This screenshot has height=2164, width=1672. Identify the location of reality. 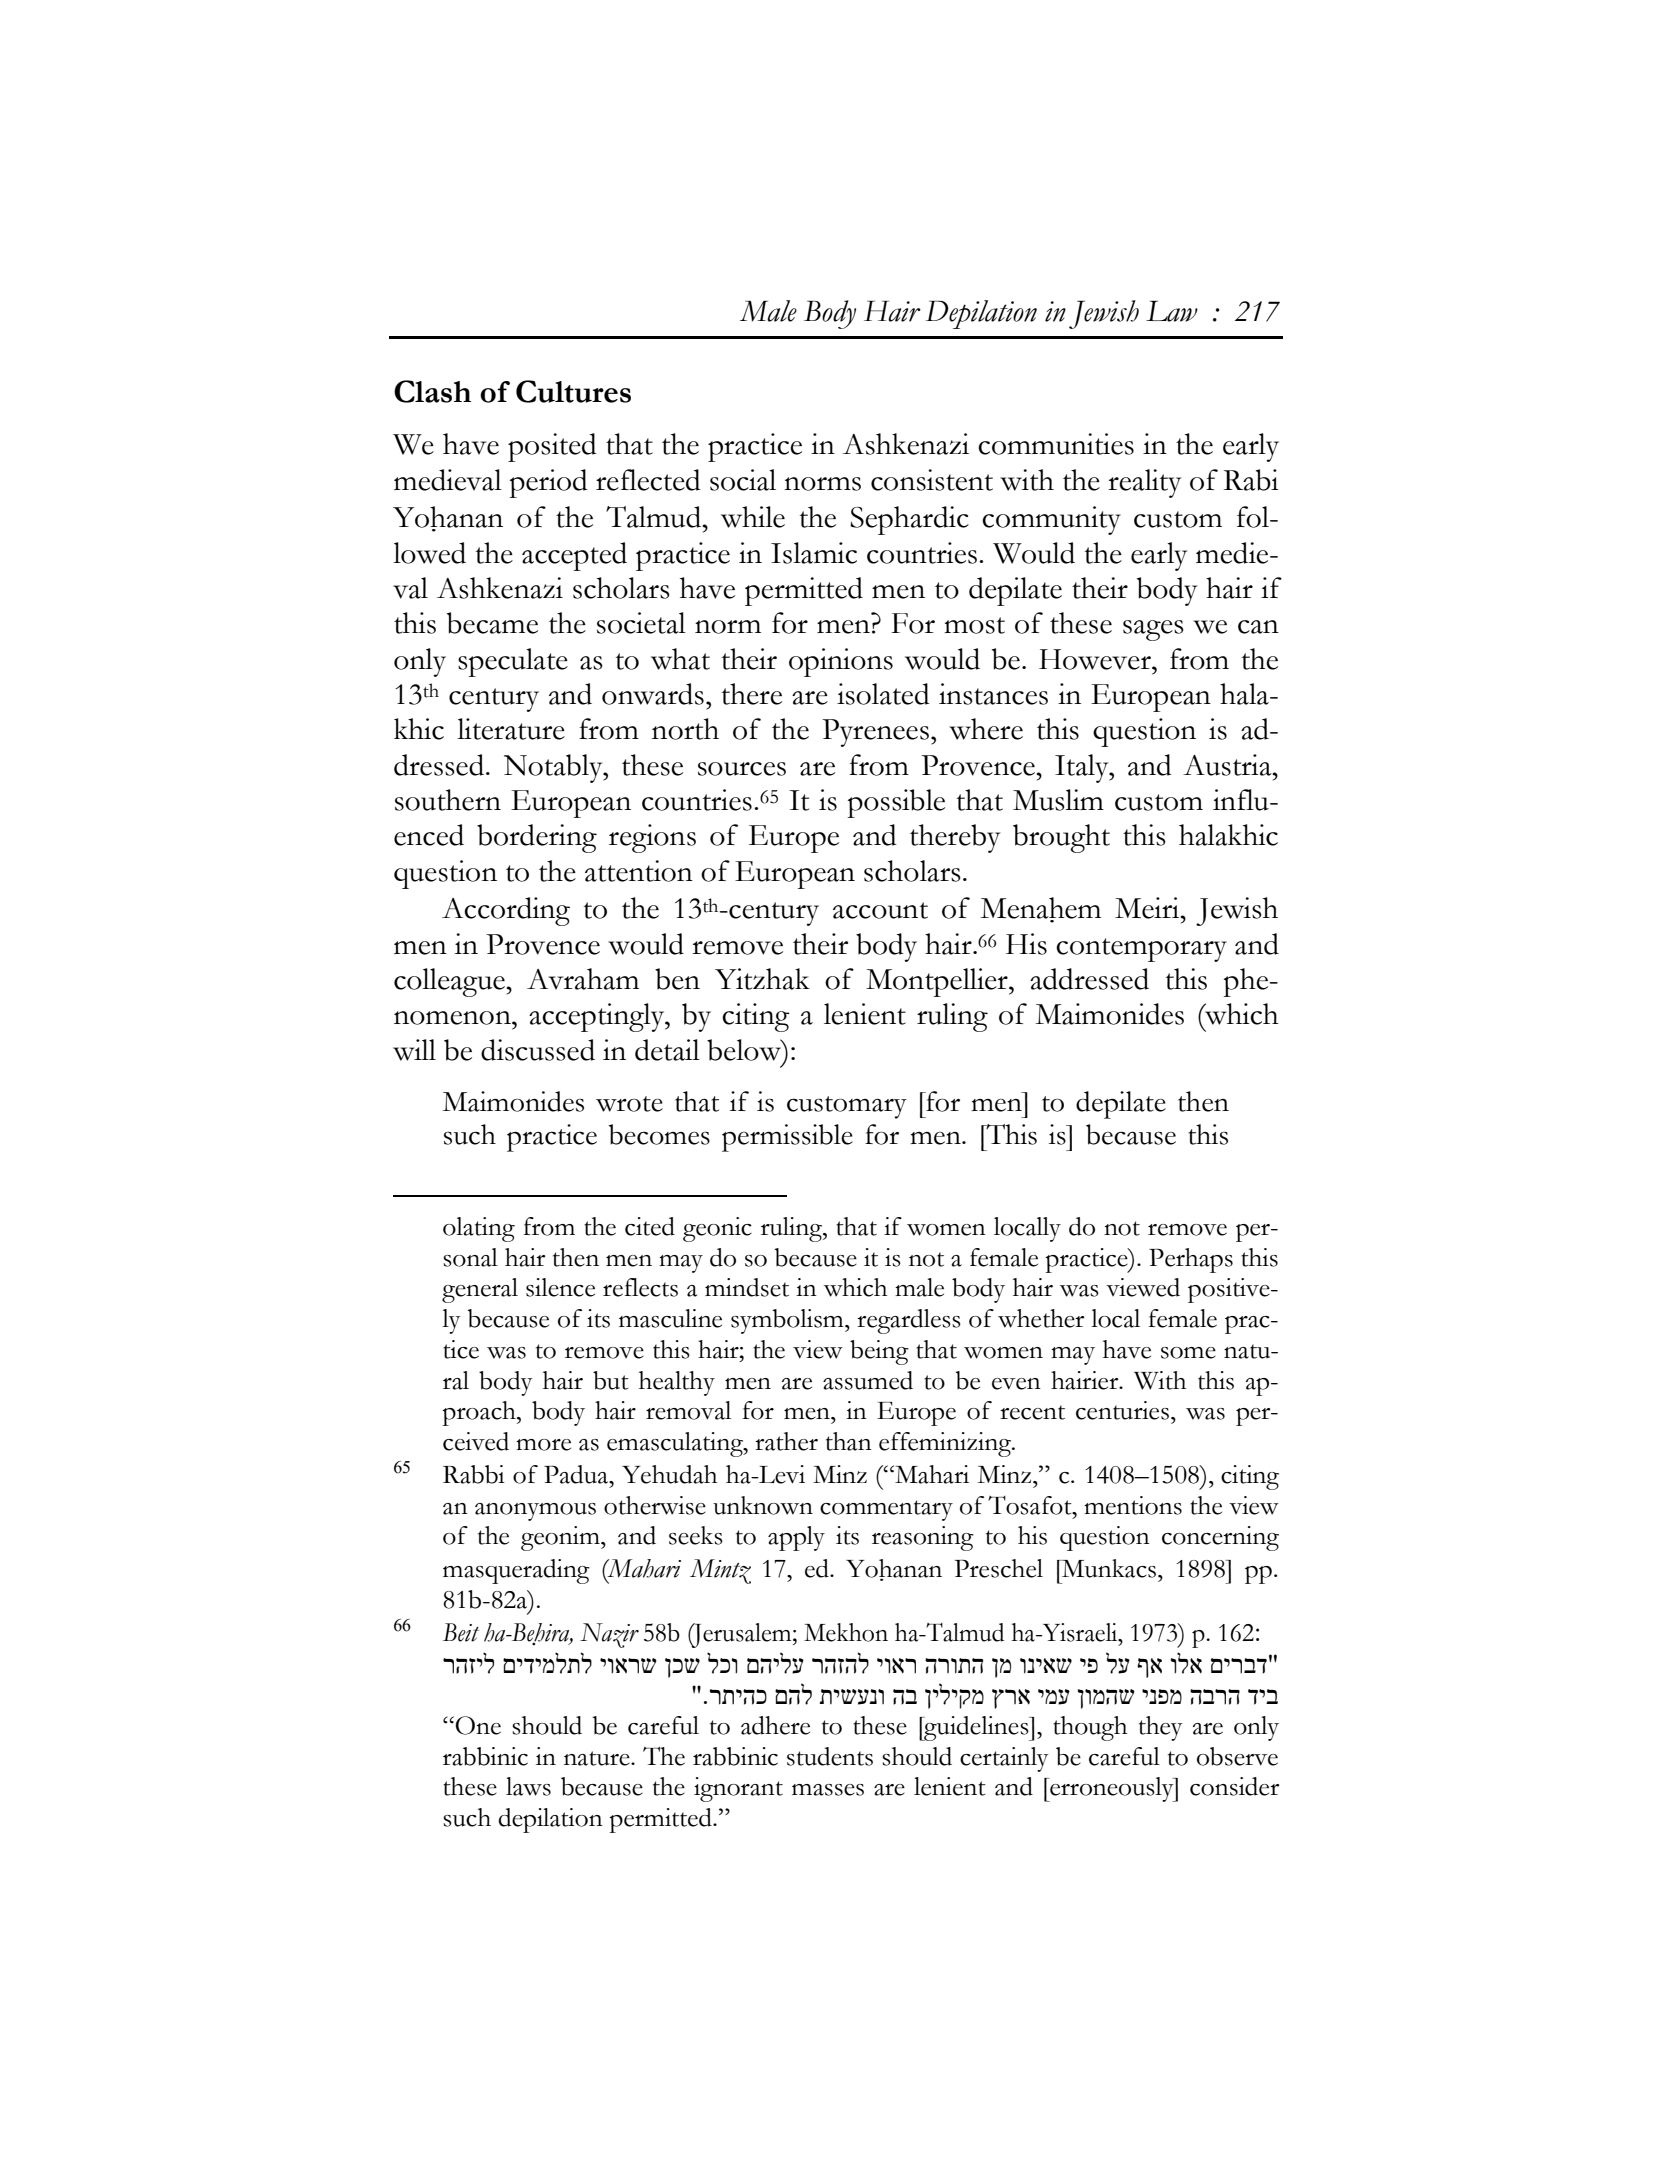
(1144, 483).
